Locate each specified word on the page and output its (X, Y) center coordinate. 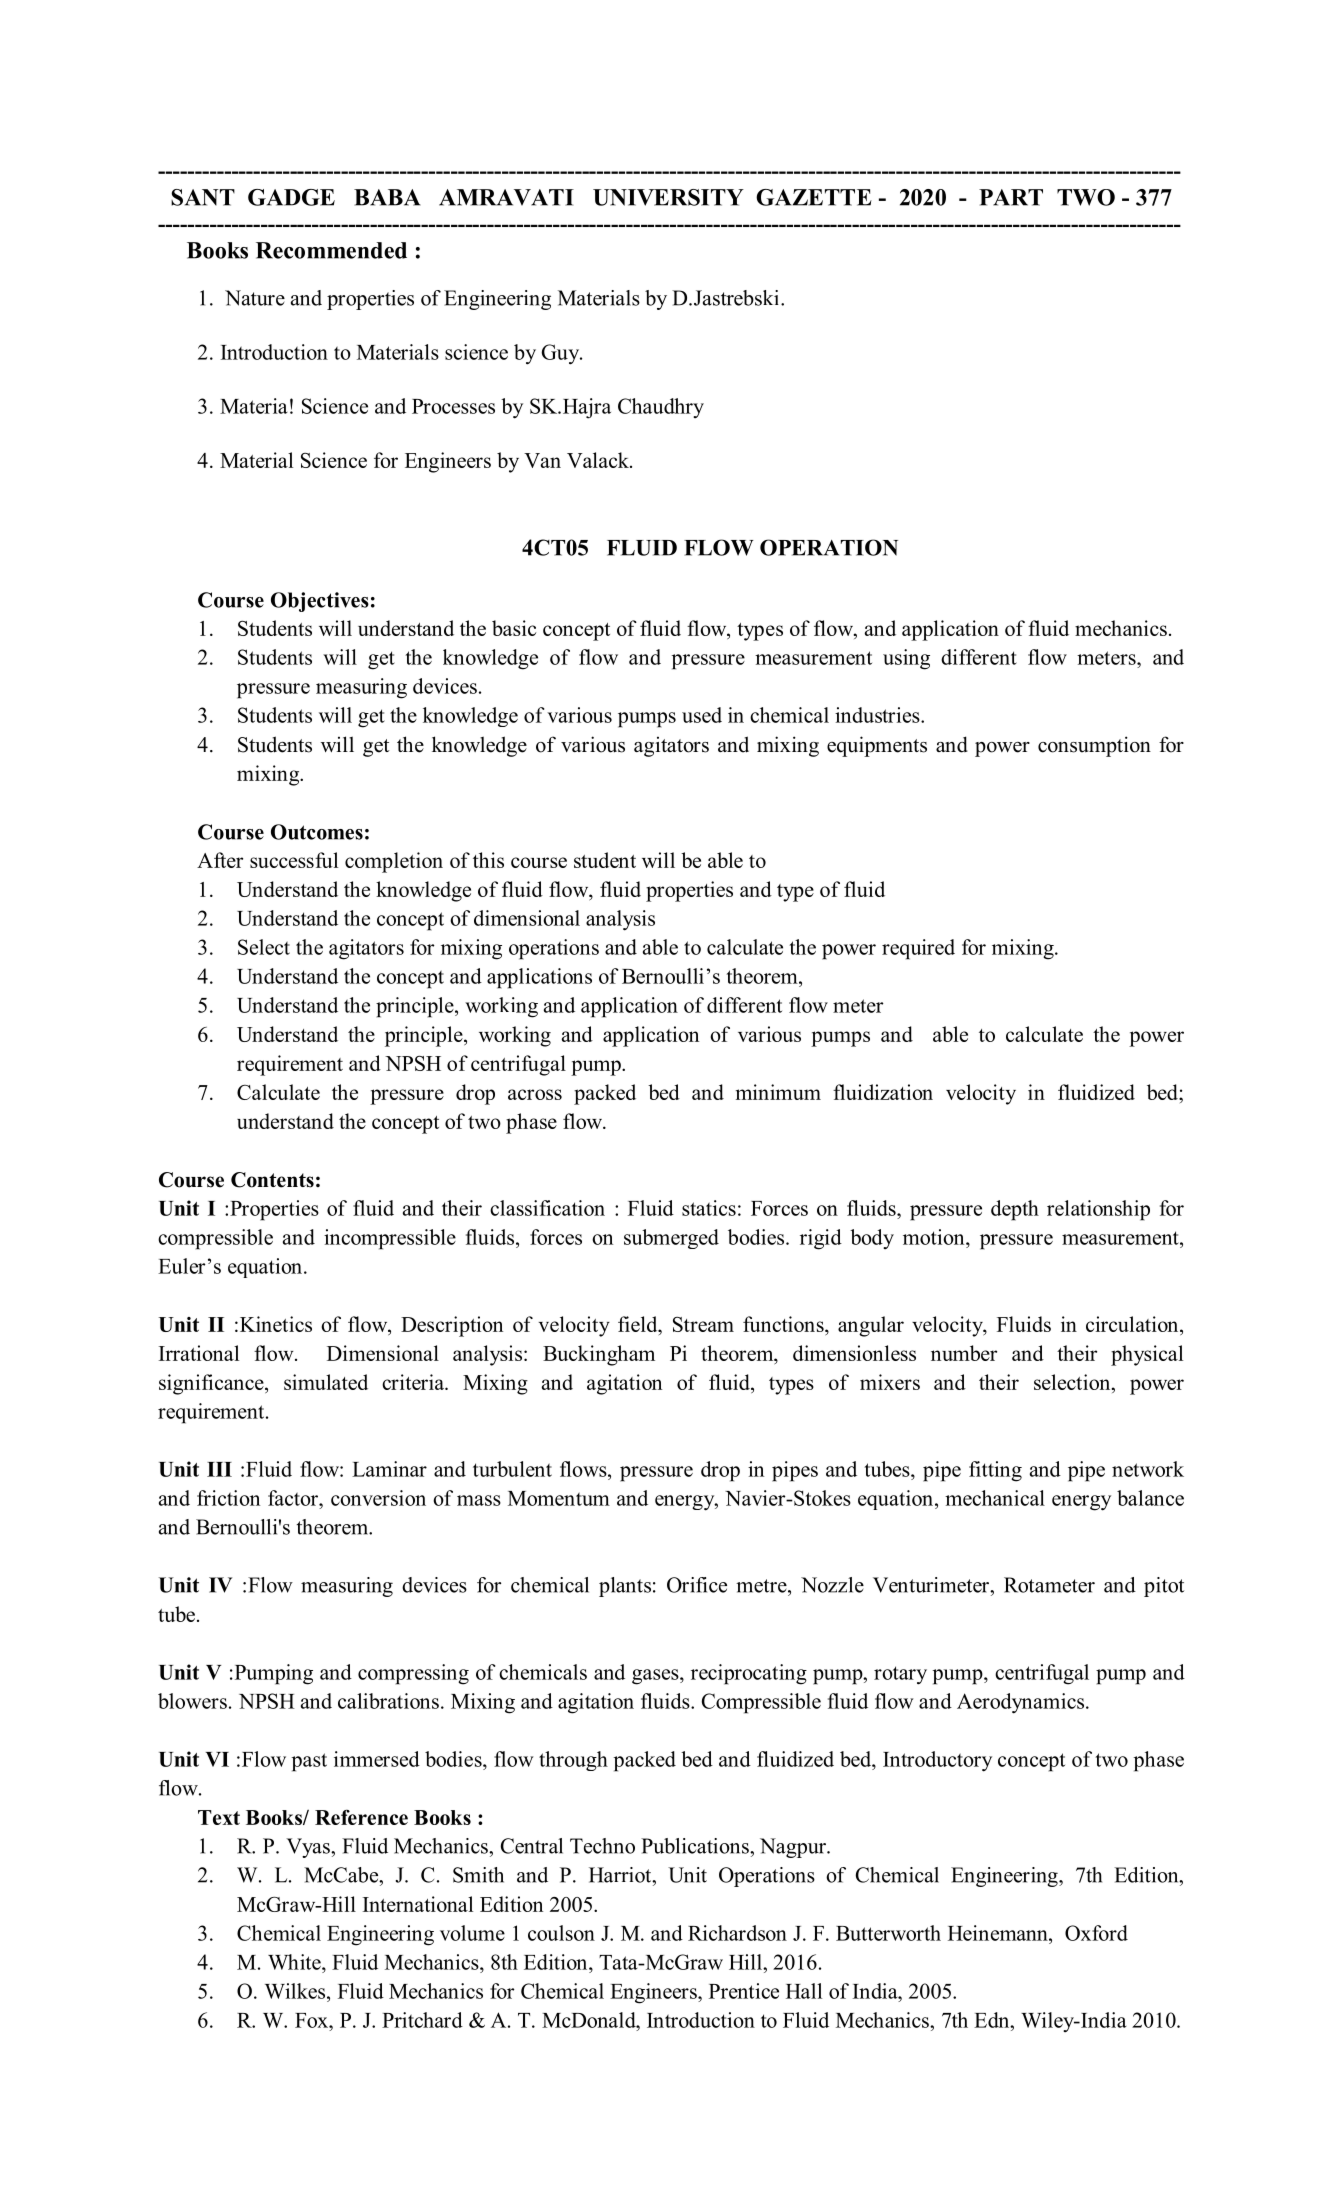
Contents (272, 1180)
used (702, 715)
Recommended (331, 250)
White (295, 1962)
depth (1015, 1210)
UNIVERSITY (668, 197)
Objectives (320, 602)
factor (294, 1498)
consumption (1094, 746)
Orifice (697, 1585)
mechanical (995, 1498)
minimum (778, 1092)
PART (1011, 197)
